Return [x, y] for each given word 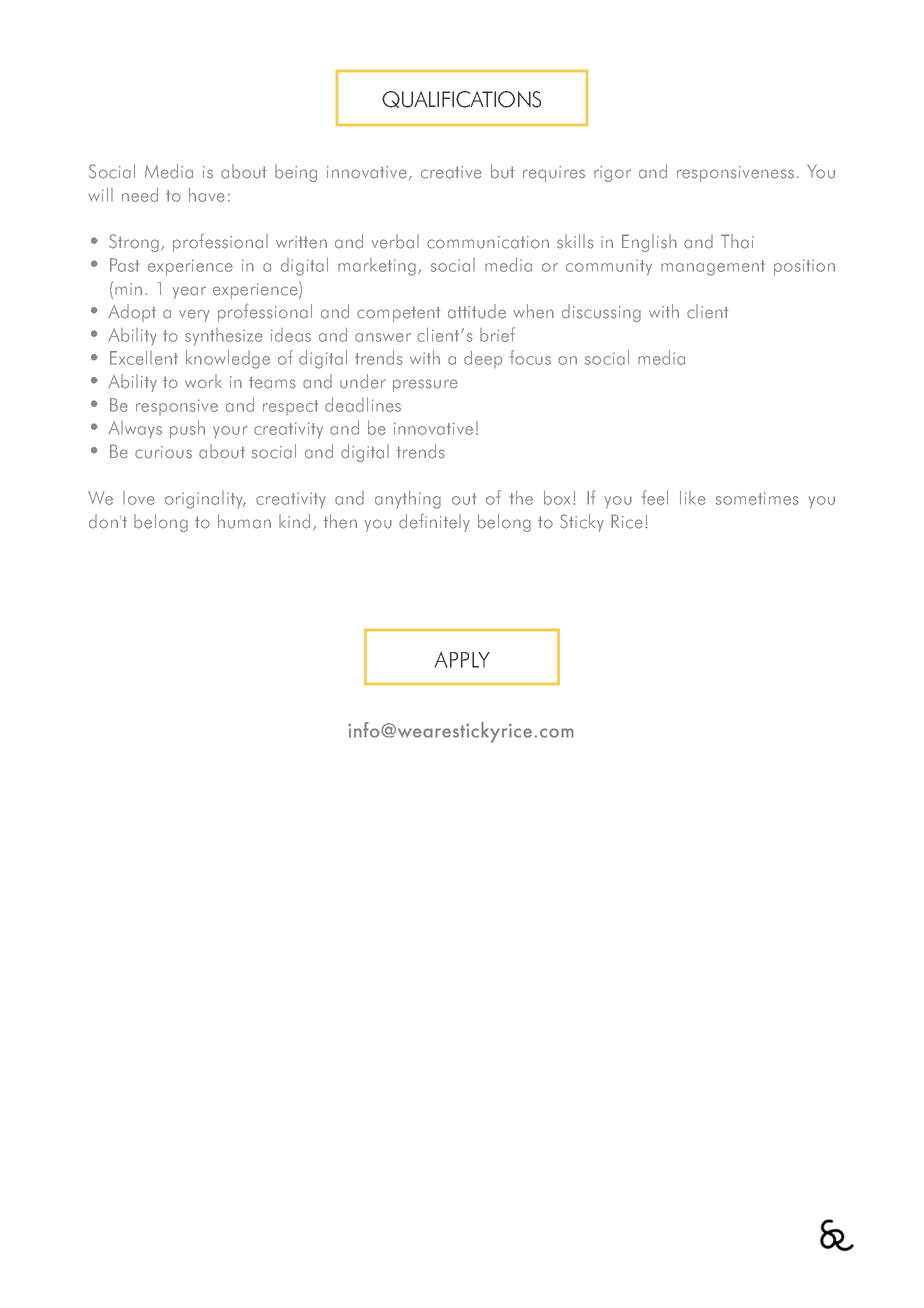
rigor [612, 174]
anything [408, 499]
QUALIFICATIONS [461, 99]
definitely [434, 523]
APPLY [462, 660]
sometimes [757, 498]
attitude [477, 311]
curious [163, 452]
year [189, 292]
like [693, 497]
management [713, 268]
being [296, 173]
